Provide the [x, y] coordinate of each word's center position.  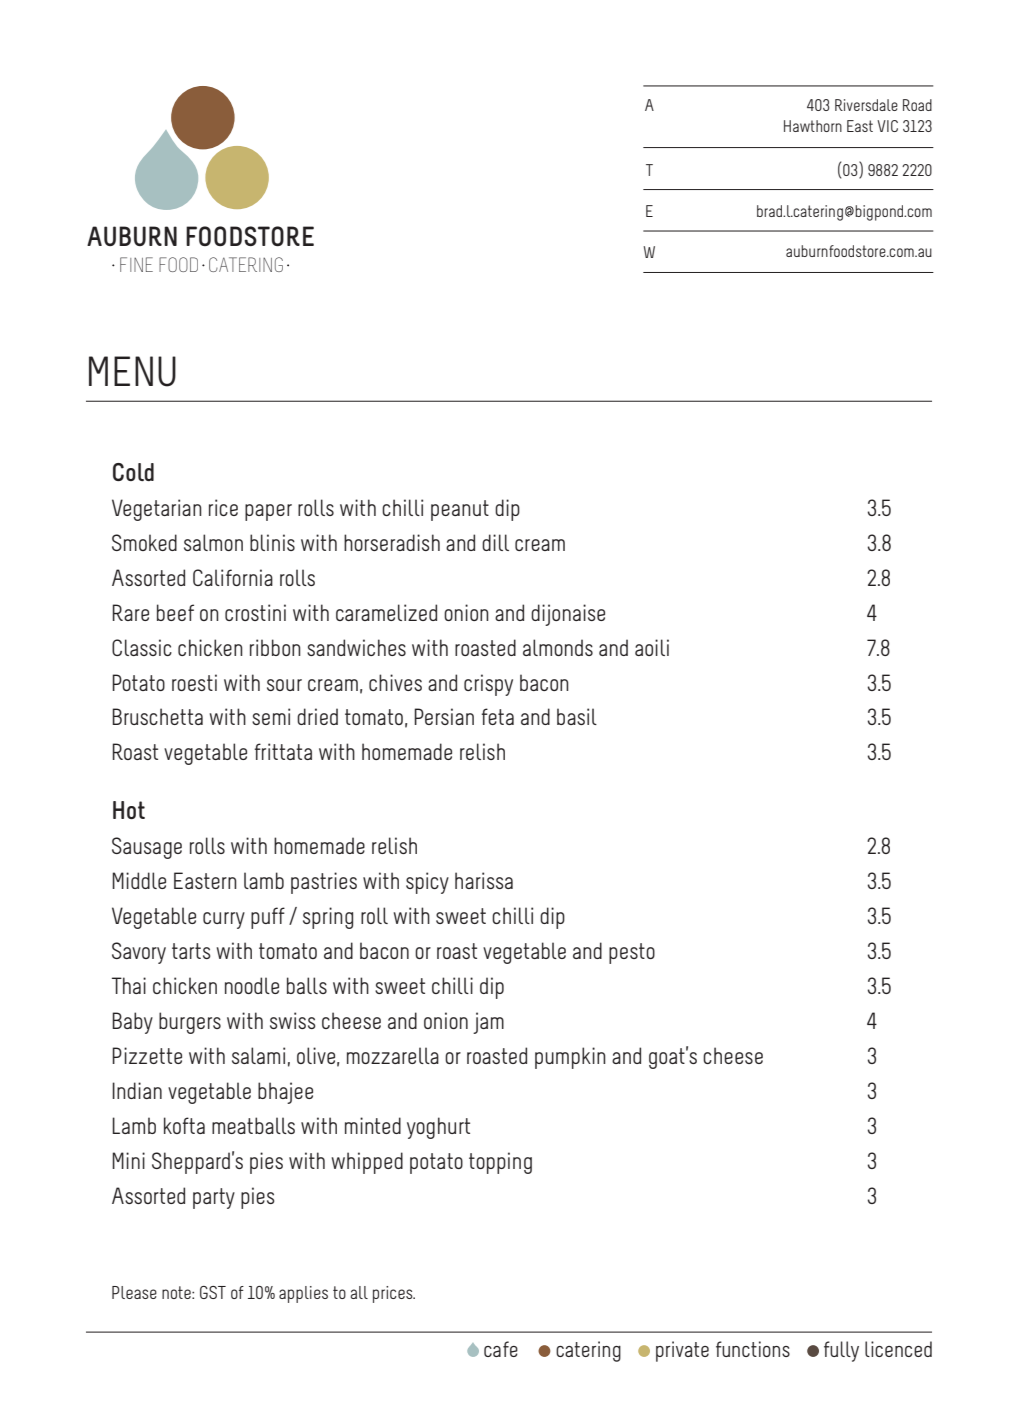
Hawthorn [813, 126]
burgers [190, 1023]
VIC [887, 126]
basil [577, 716]
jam [488, 1023]
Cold [133, 472]
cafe [501, 1349]
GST [213, 1292]
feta [498, 716]
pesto [632, 953]
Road [917, 105]
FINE [136, 264]
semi [271, 716]
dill [495, 542]
